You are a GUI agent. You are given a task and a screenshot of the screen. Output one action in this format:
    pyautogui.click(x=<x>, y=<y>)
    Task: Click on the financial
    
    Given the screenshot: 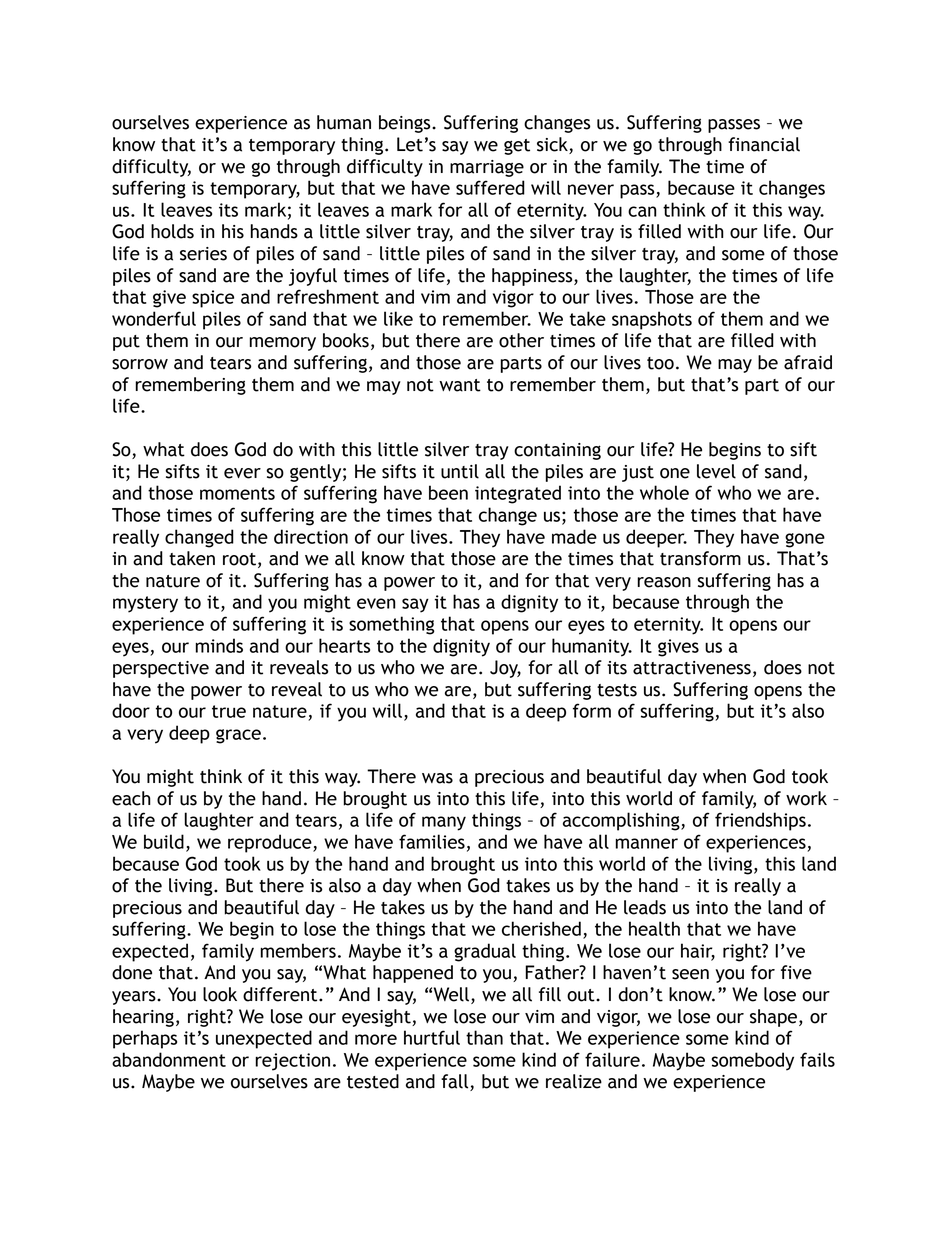 What is the action you would take?
    pyautogui.click(x=764, y=144)
